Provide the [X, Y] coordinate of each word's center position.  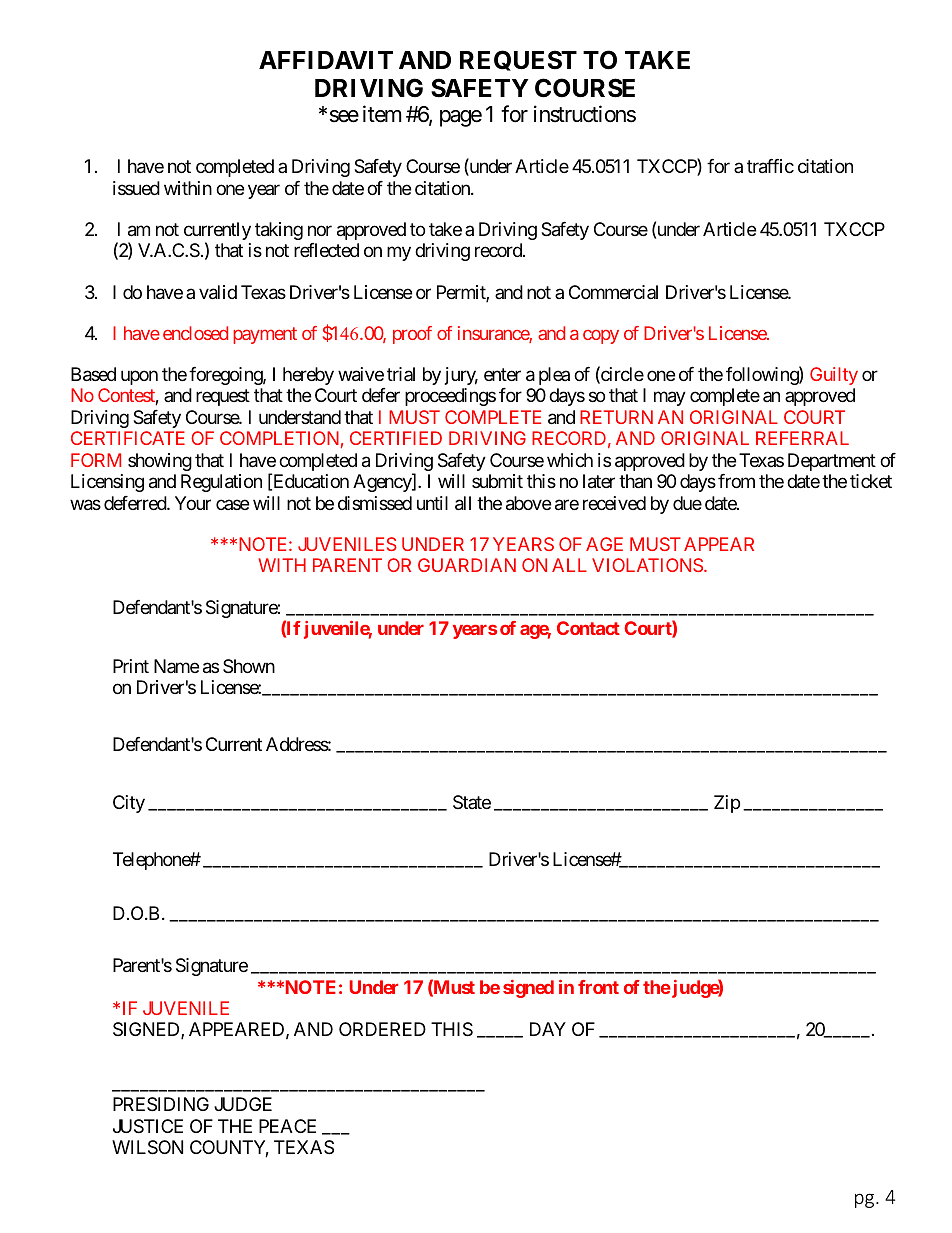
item [382, 114]
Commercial [613, 292]
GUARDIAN [467, 565]
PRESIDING [161, 1104]
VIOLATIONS [647, 565]
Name [176, 666]
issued [136, 188]
